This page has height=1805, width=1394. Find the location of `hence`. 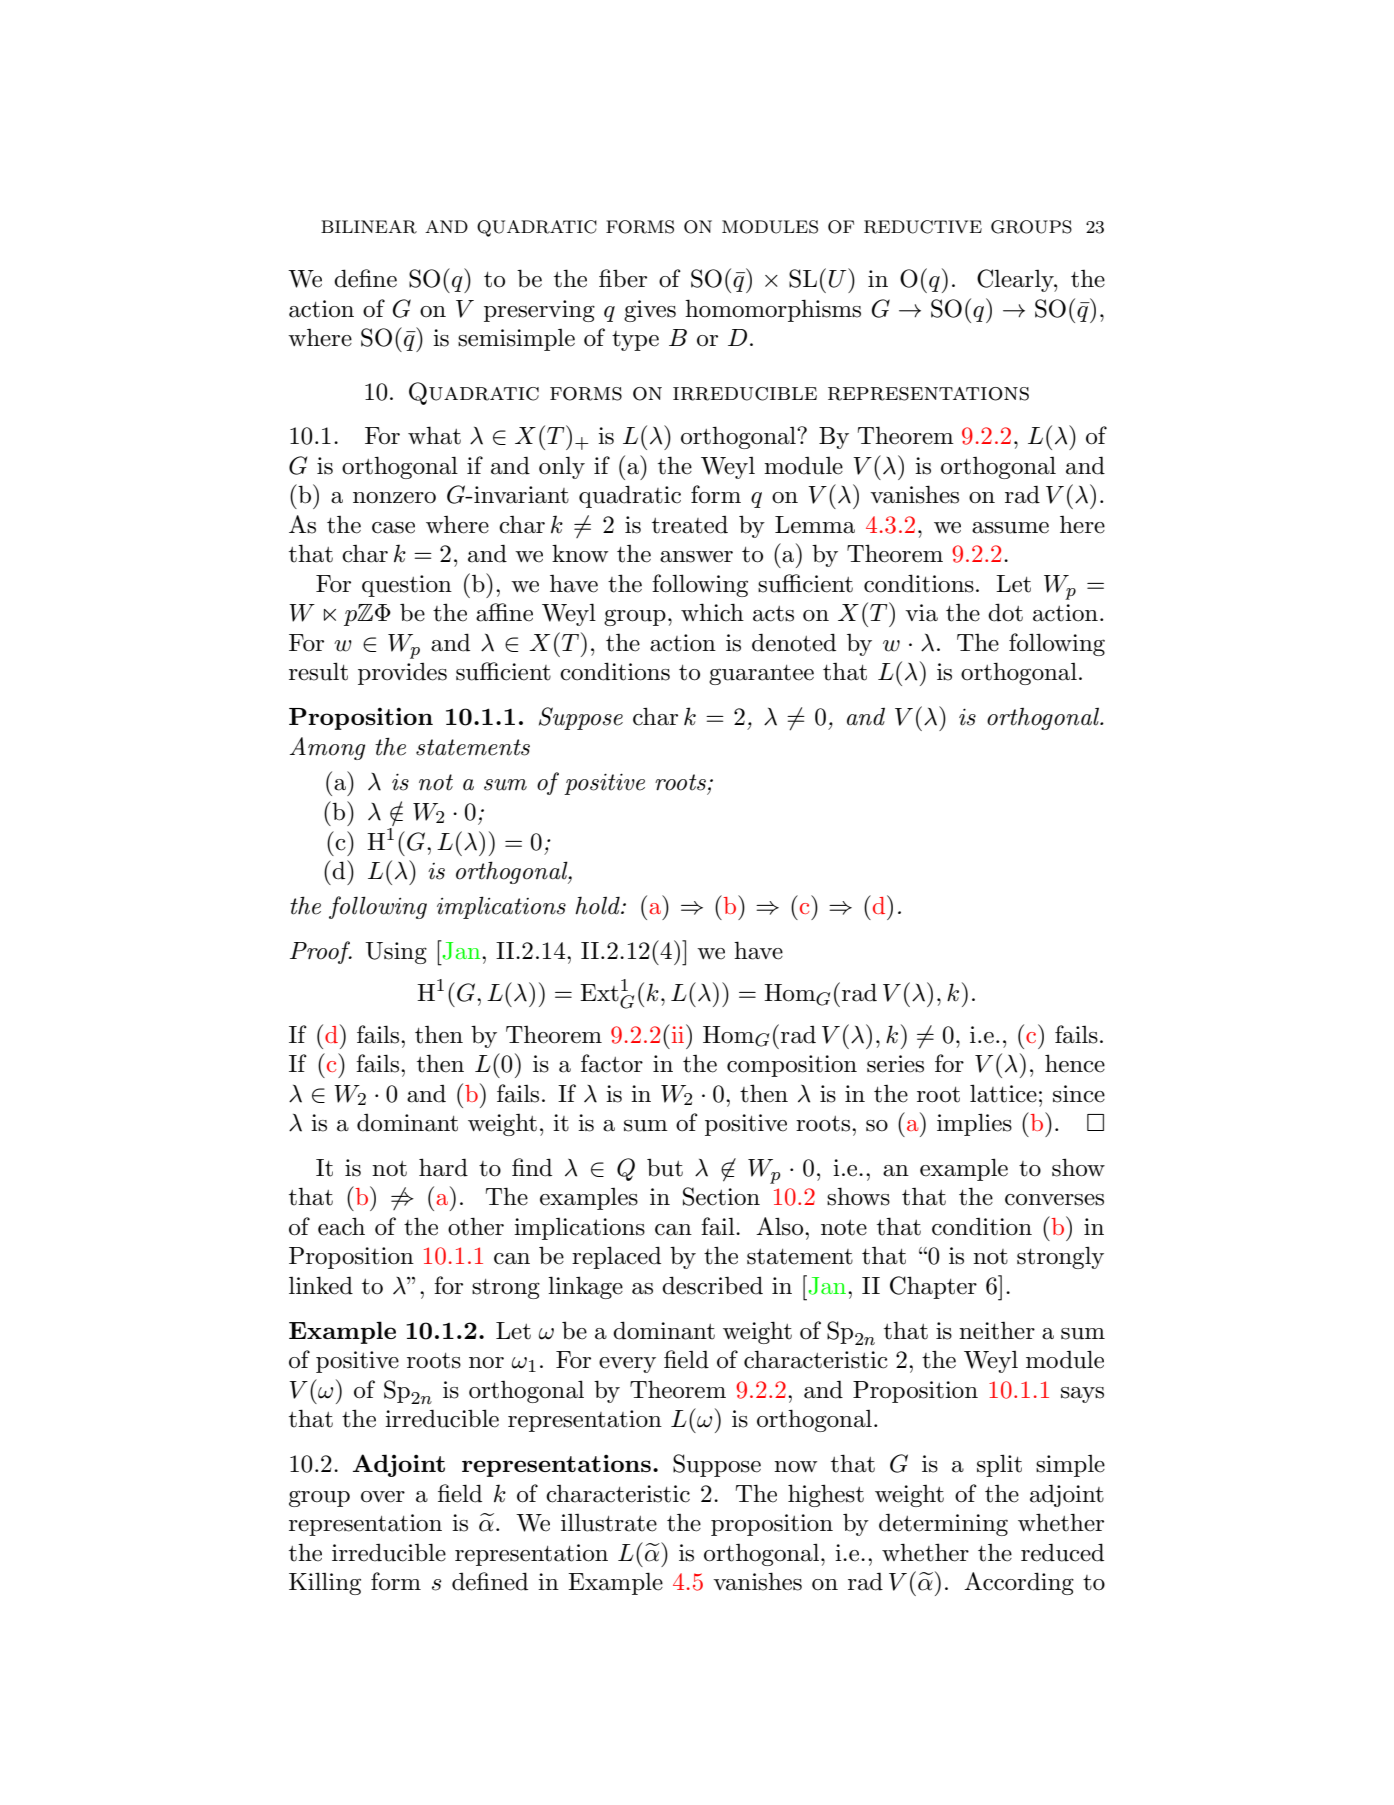

hence is located at coordinates (1075, 1063).
